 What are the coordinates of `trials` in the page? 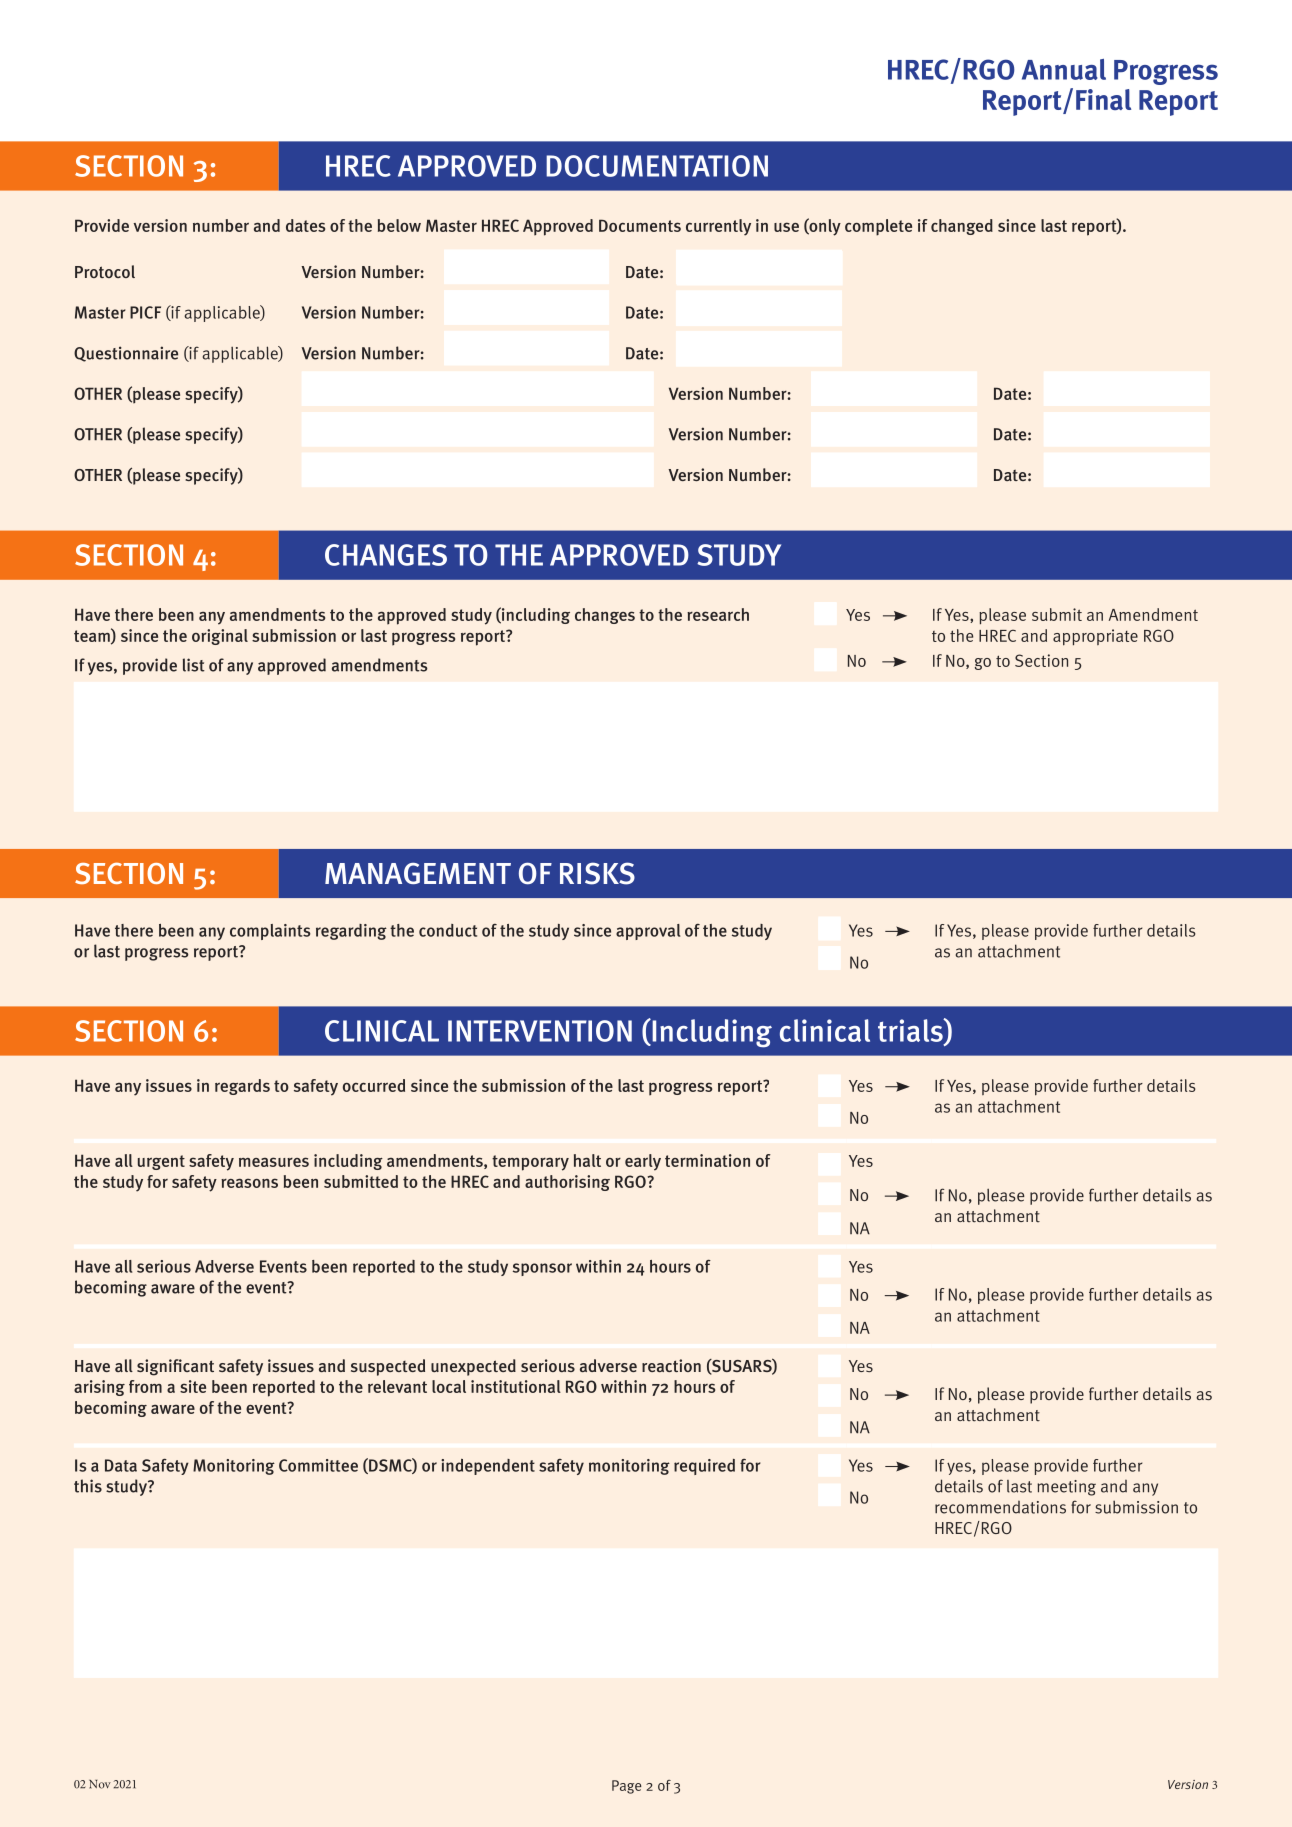 It's located at (911, 1030).
